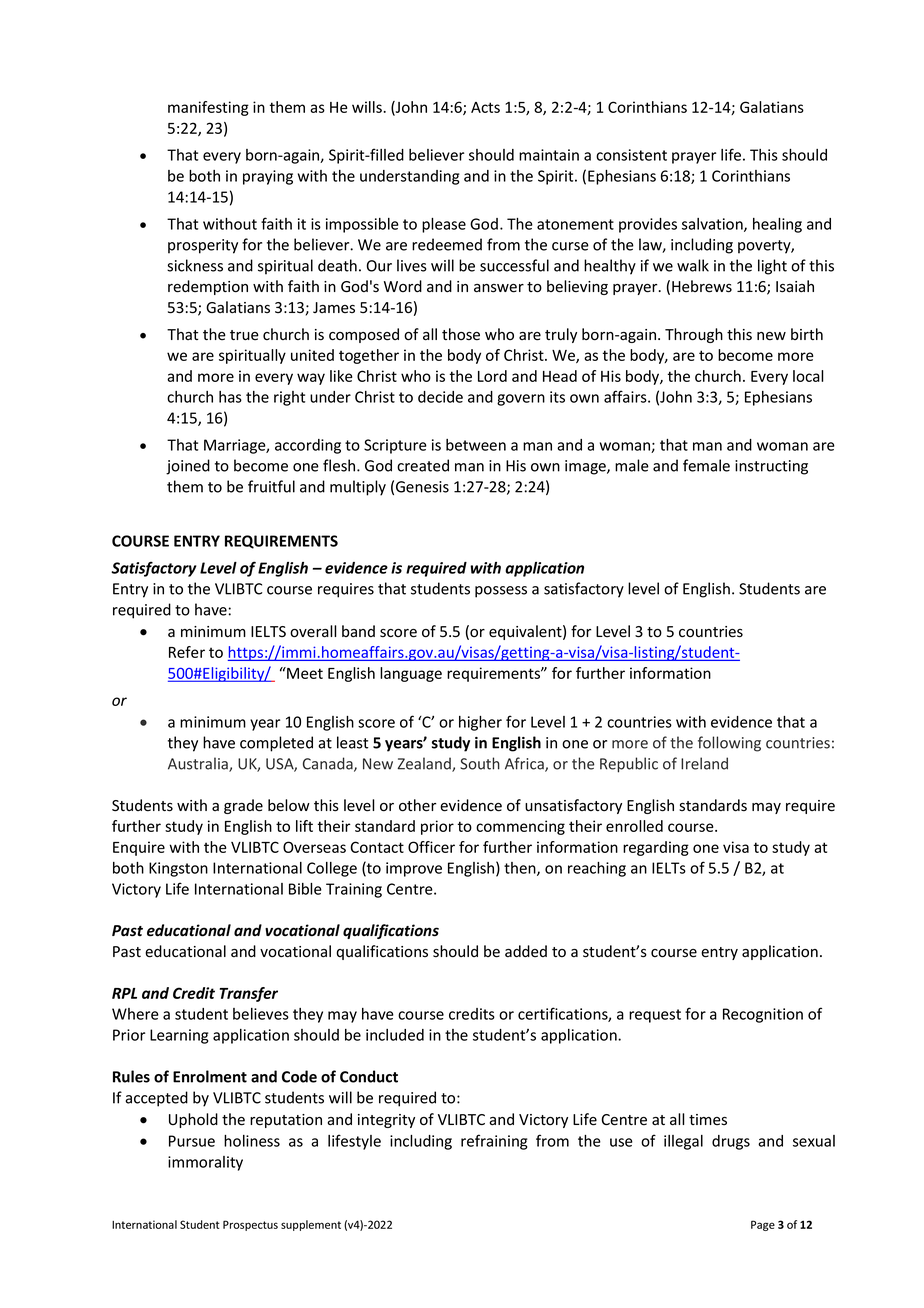 This image has height=1308, width=924. Describe the element at coordinates (631, 155) in the image. I see `consistent` at that location.
